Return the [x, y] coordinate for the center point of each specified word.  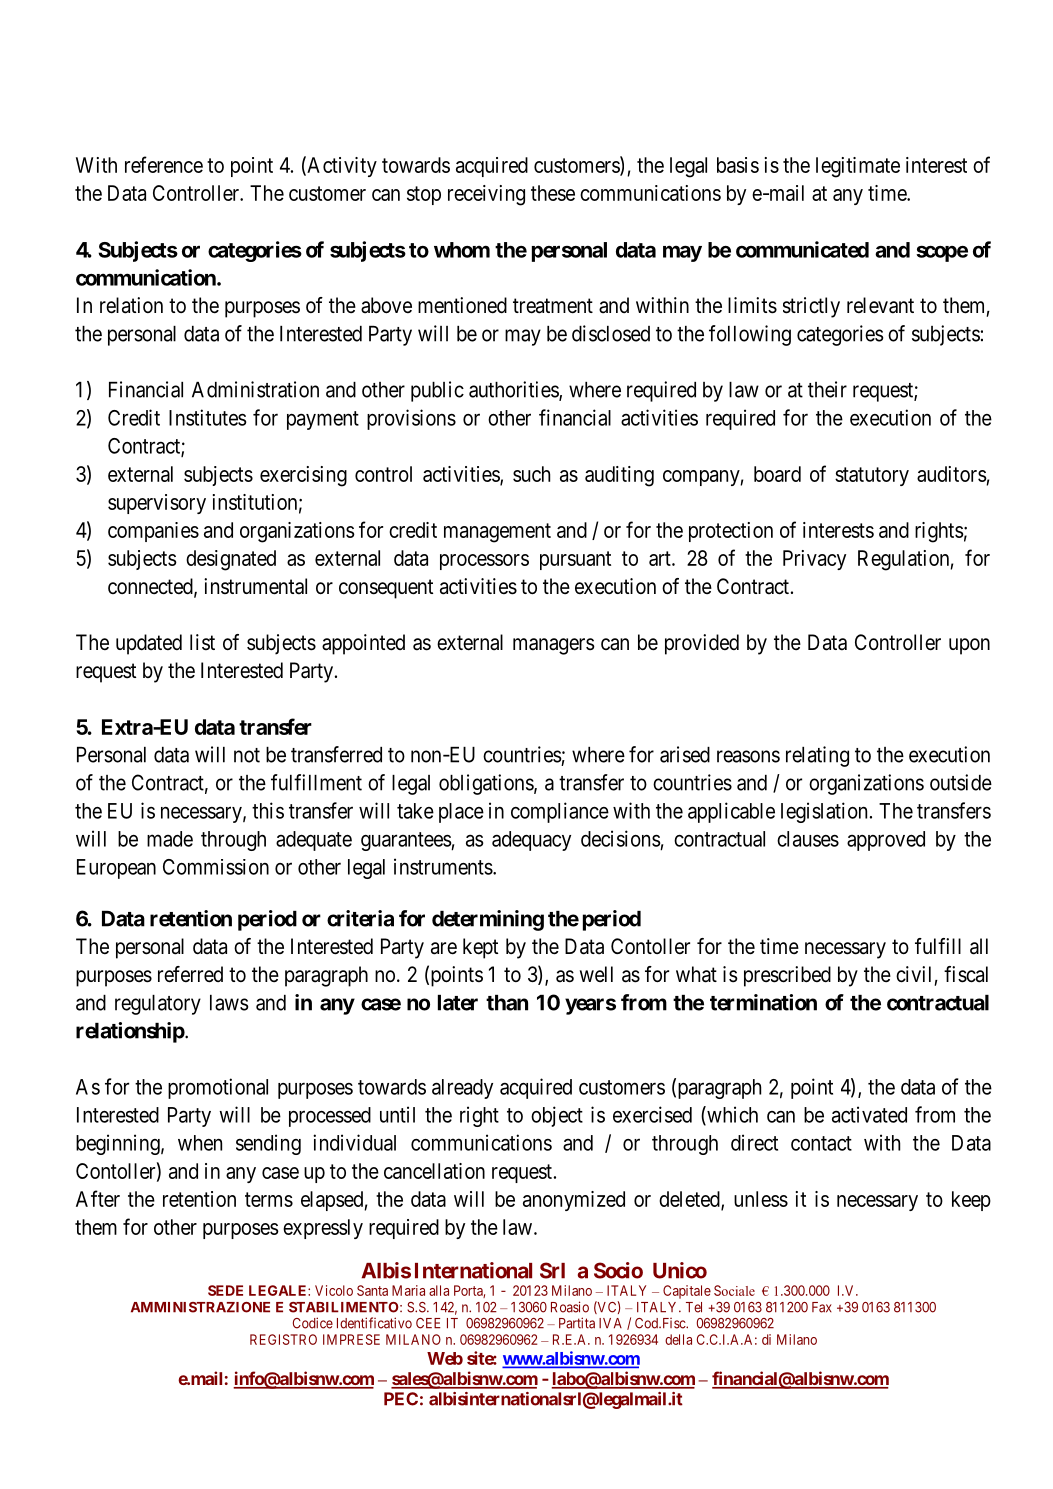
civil [913, 974]
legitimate [858, 167]
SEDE [225, 1290]
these [553, 193]
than [507, 1003]
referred [190, 974]
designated [231, 560]
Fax [822, 1307]
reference [164, 164]
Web [445, 1358]
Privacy [814, 560]
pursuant [575, 560]
